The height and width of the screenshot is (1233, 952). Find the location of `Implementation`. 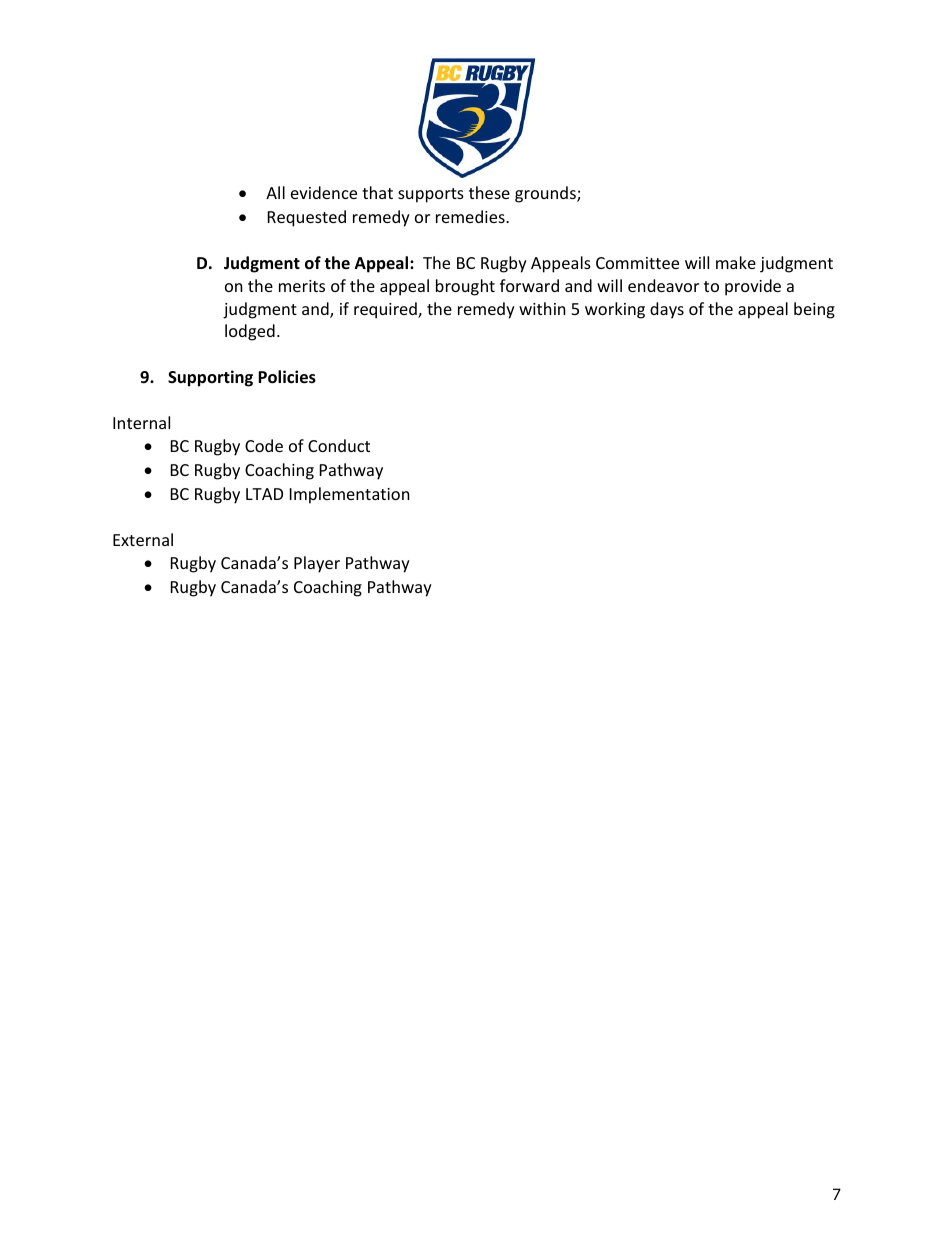

Implementation is located at coordinates (350, 495).
